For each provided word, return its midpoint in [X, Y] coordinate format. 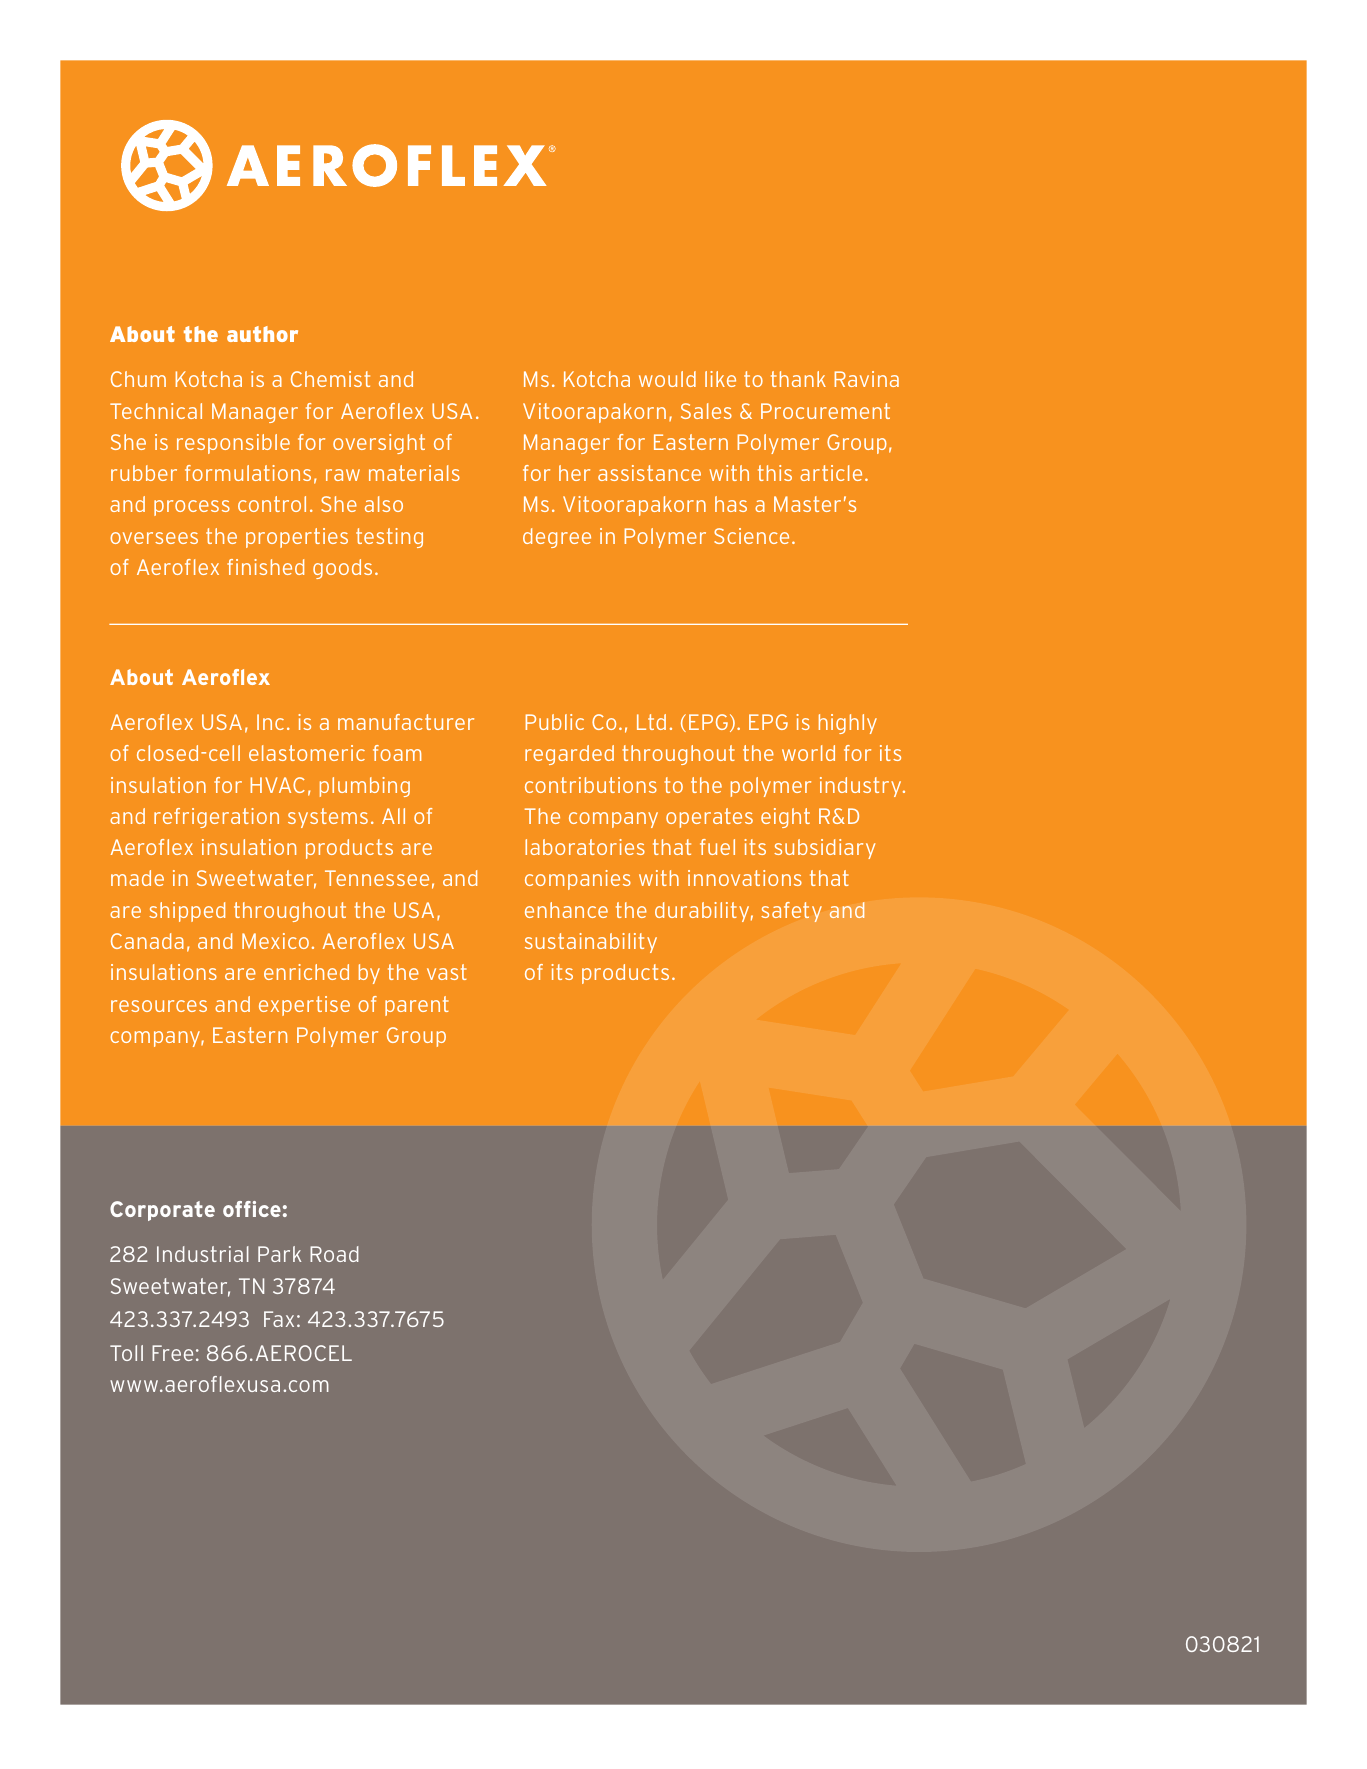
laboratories [585, 847]
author [262, 334]
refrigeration [216, 818]
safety [791, 912]
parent [417, 1006]
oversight [379, 444]
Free [172, 1353]
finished [265, 567]
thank [798, 379]
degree [557, 538]
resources [159, 1006]
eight [785, 818]
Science [751, 536]
